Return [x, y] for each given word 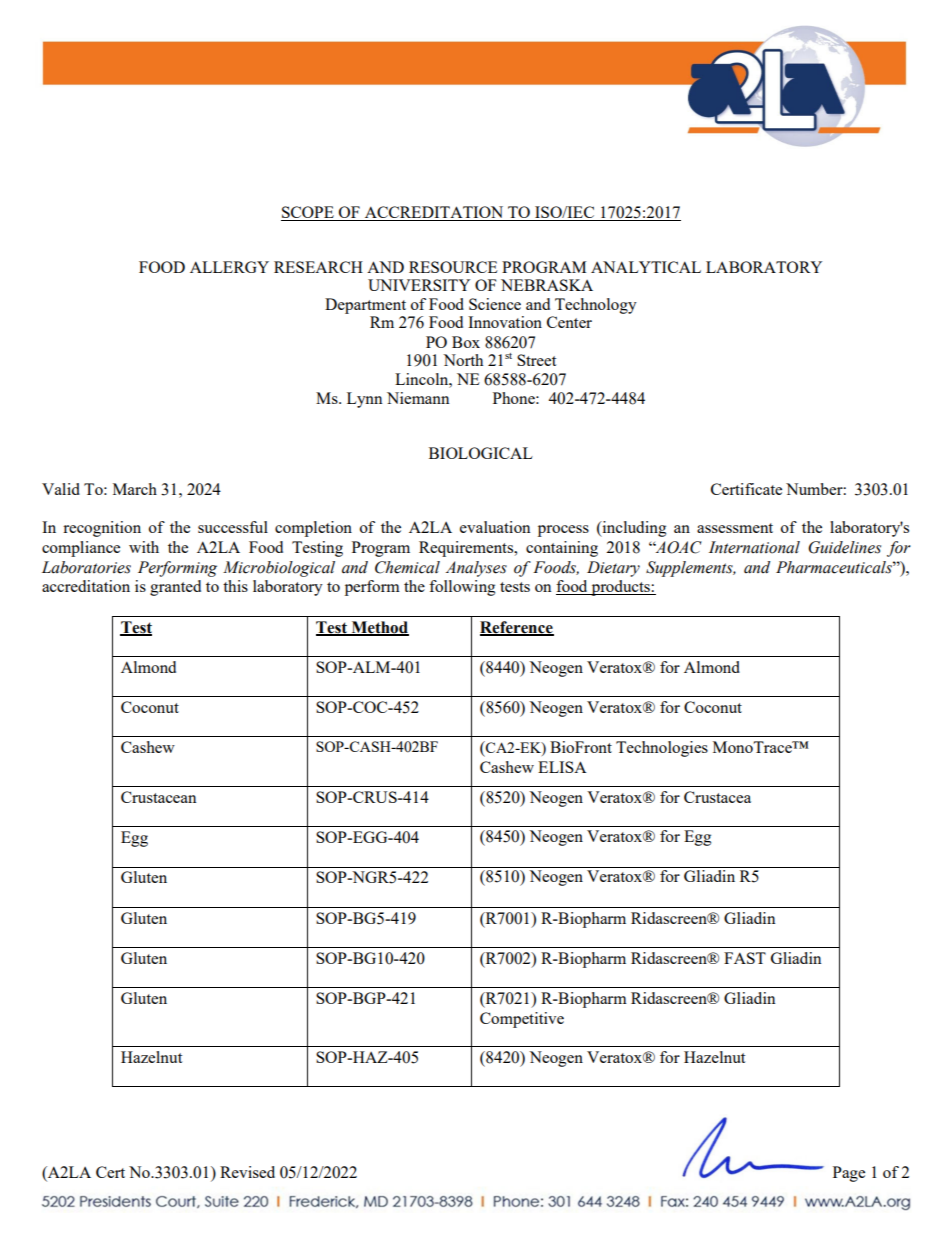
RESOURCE [453, 267]
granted [175, 588]
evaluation [495, 527]
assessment [735, 528]
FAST [745, 958]
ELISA [562, 767]
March [135, 489]
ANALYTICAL [646, 267]
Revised [247, 1172]
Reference [517, 628]
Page [849, 1174]
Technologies [662, 749]
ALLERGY [229, 267]
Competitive [522, 1020]
